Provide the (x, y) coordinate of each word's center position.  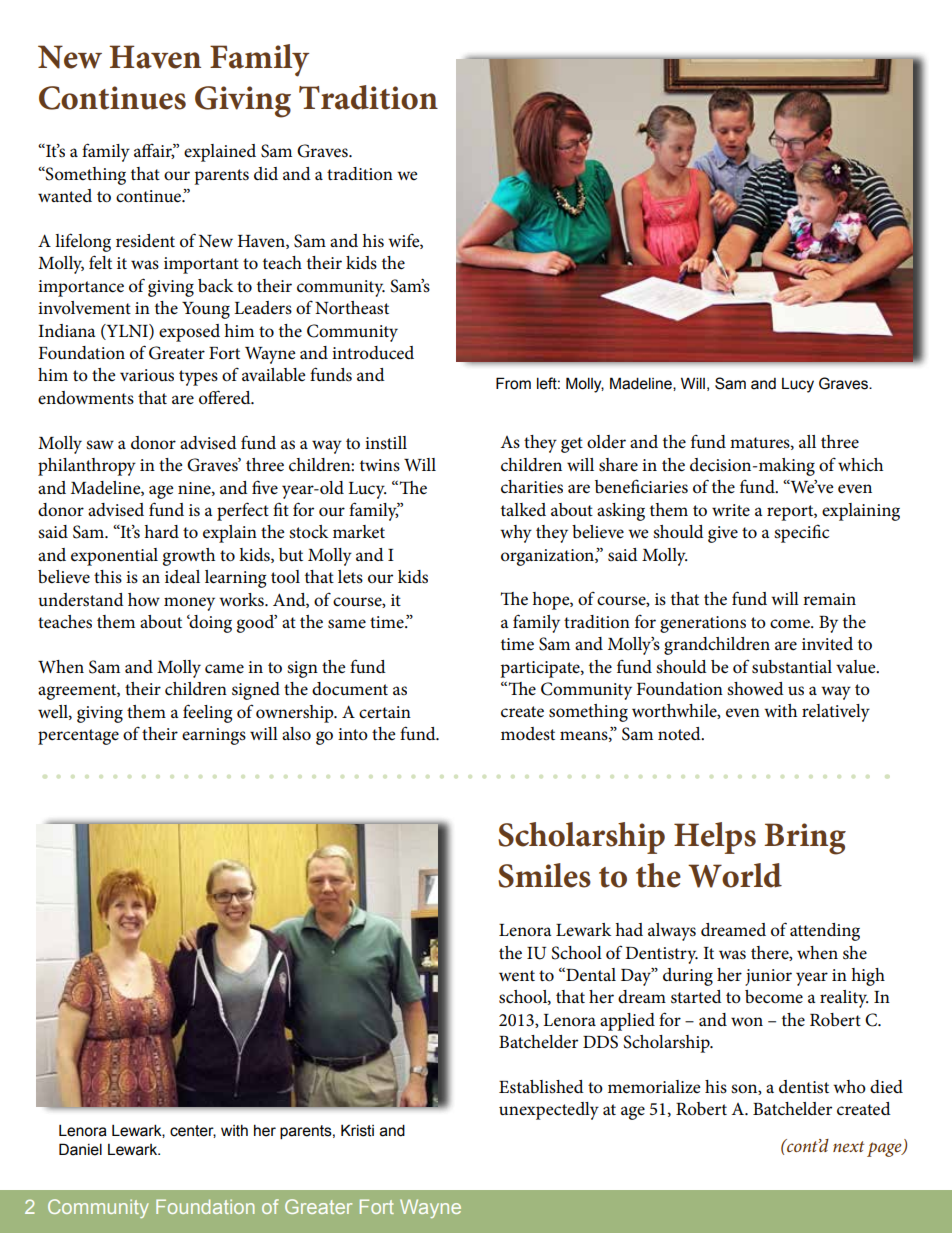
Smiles (544, 875)
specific (801, 533)
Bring (805, 839)
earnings (214, 736)
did (266, 173)
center (193, 1131)
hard (161, 531)
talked (523, 510)
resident (145, 241)
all (807, 441)
